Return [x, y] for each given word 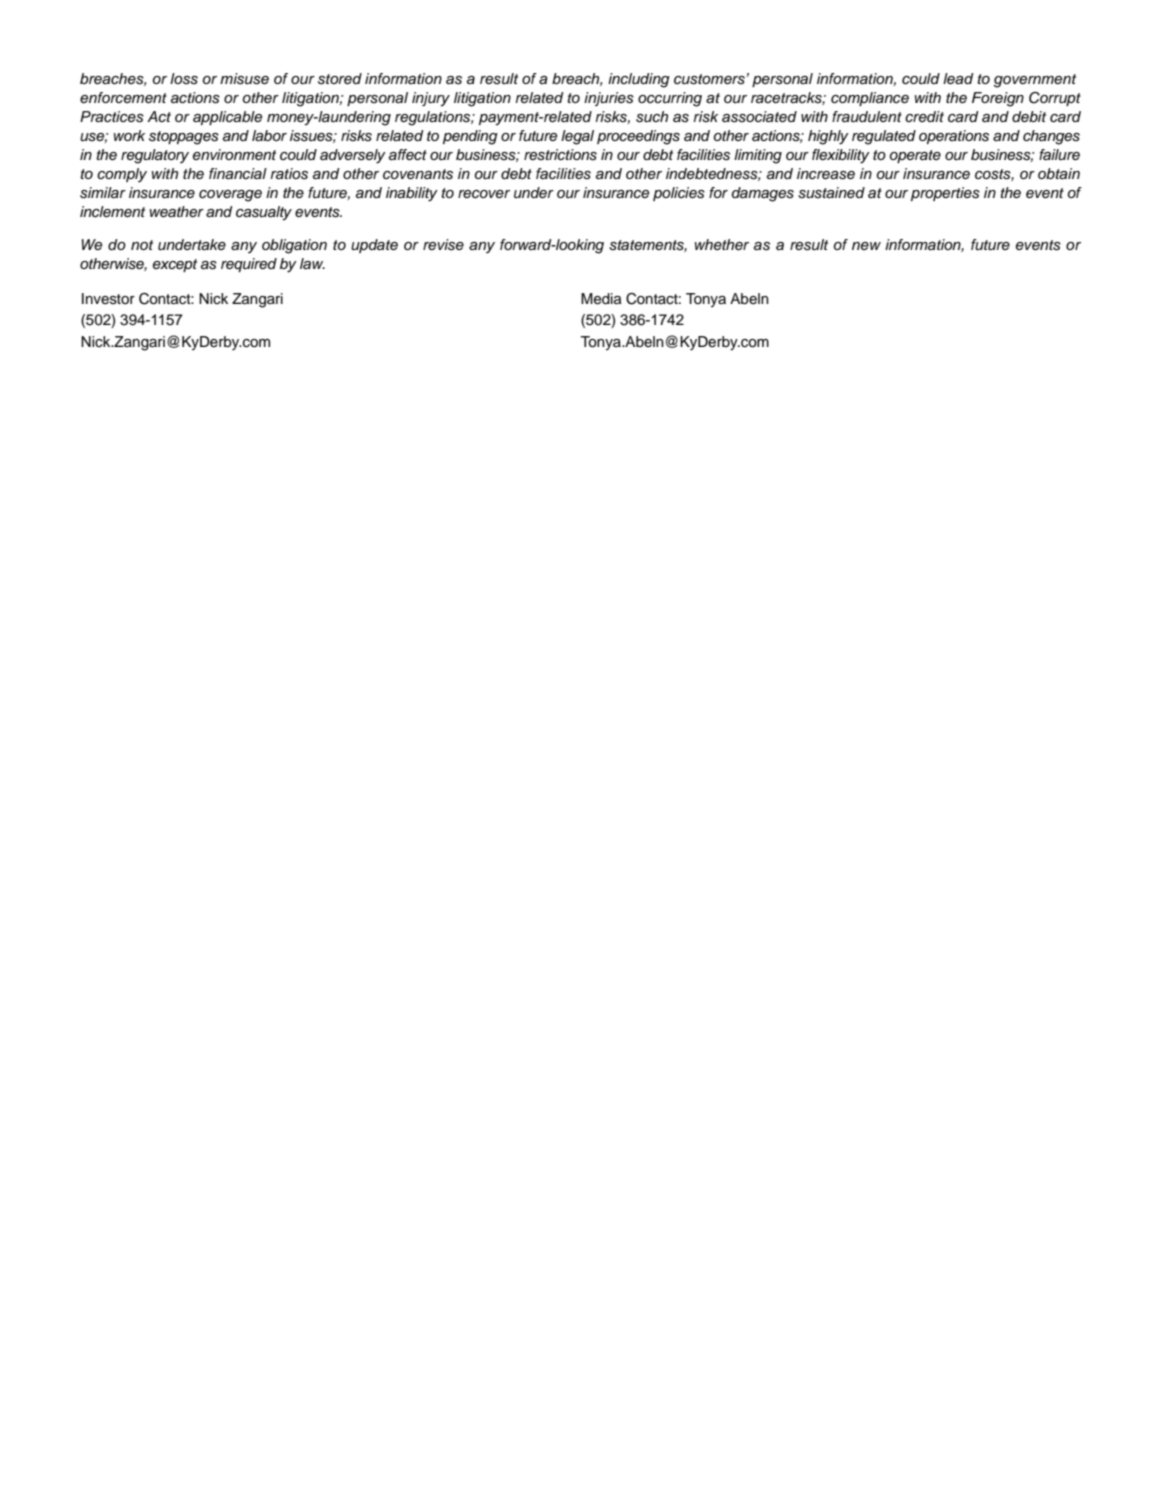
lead [958, 78]
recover [484, 194]
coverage [230, 196]
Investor [108, 299]
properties [945, 194]
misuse [244, 79]
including [639, 80]
